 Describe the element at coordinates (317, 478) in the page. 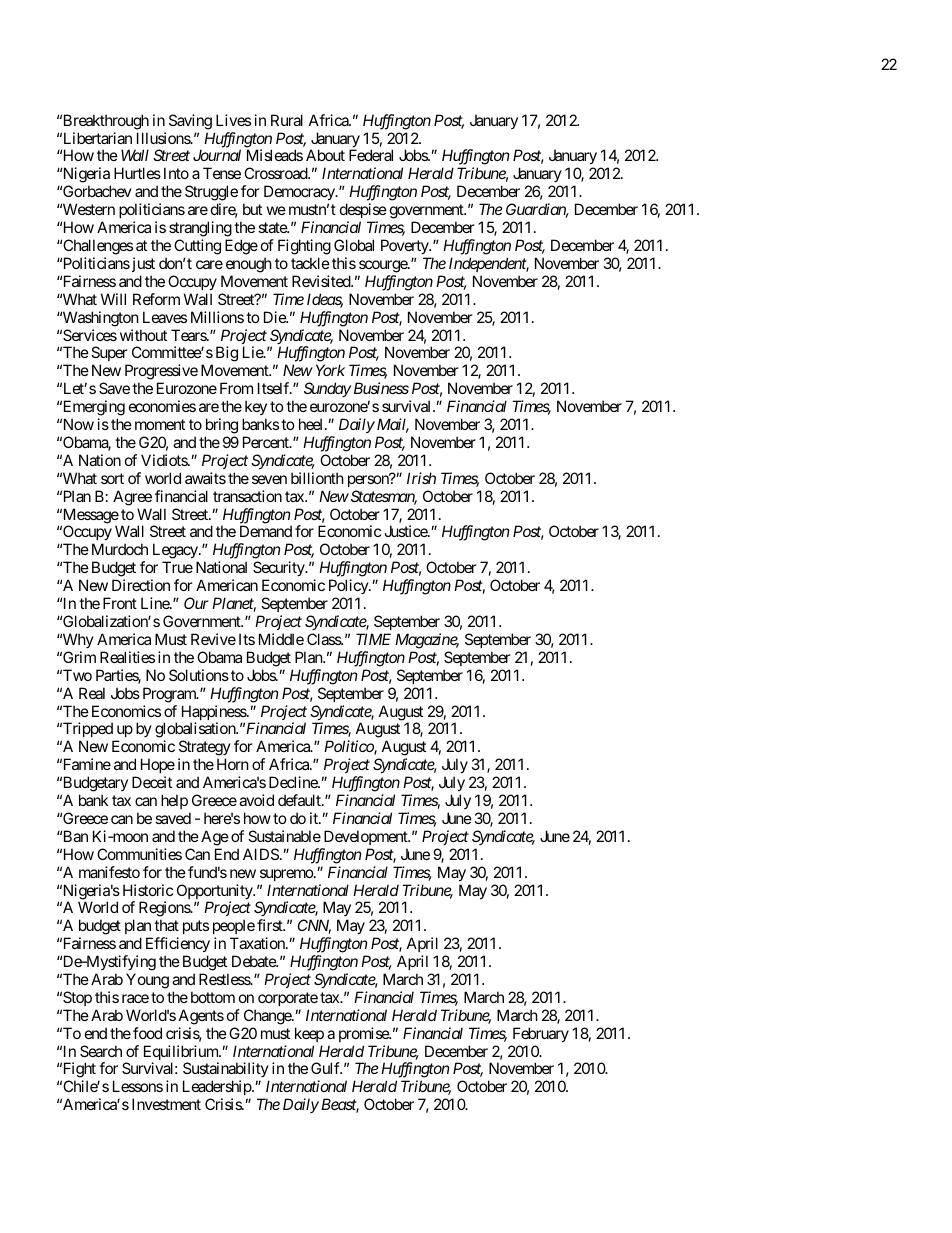

I see `billionth` at that location.
